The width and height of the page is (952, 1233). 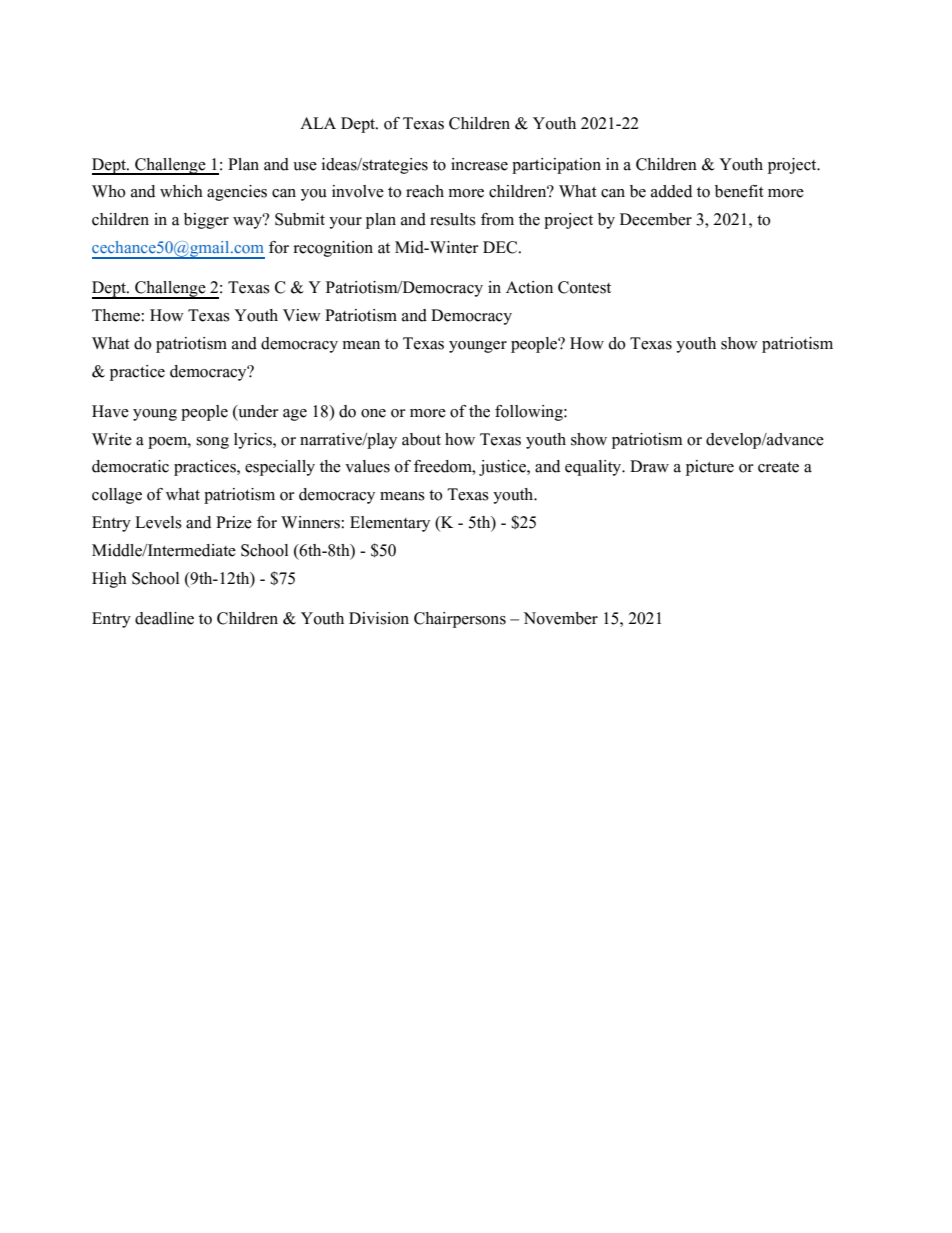 What do you see at coordinates (584, 287) in the page?
I see `Contest` at bounding box center [584, 287].
